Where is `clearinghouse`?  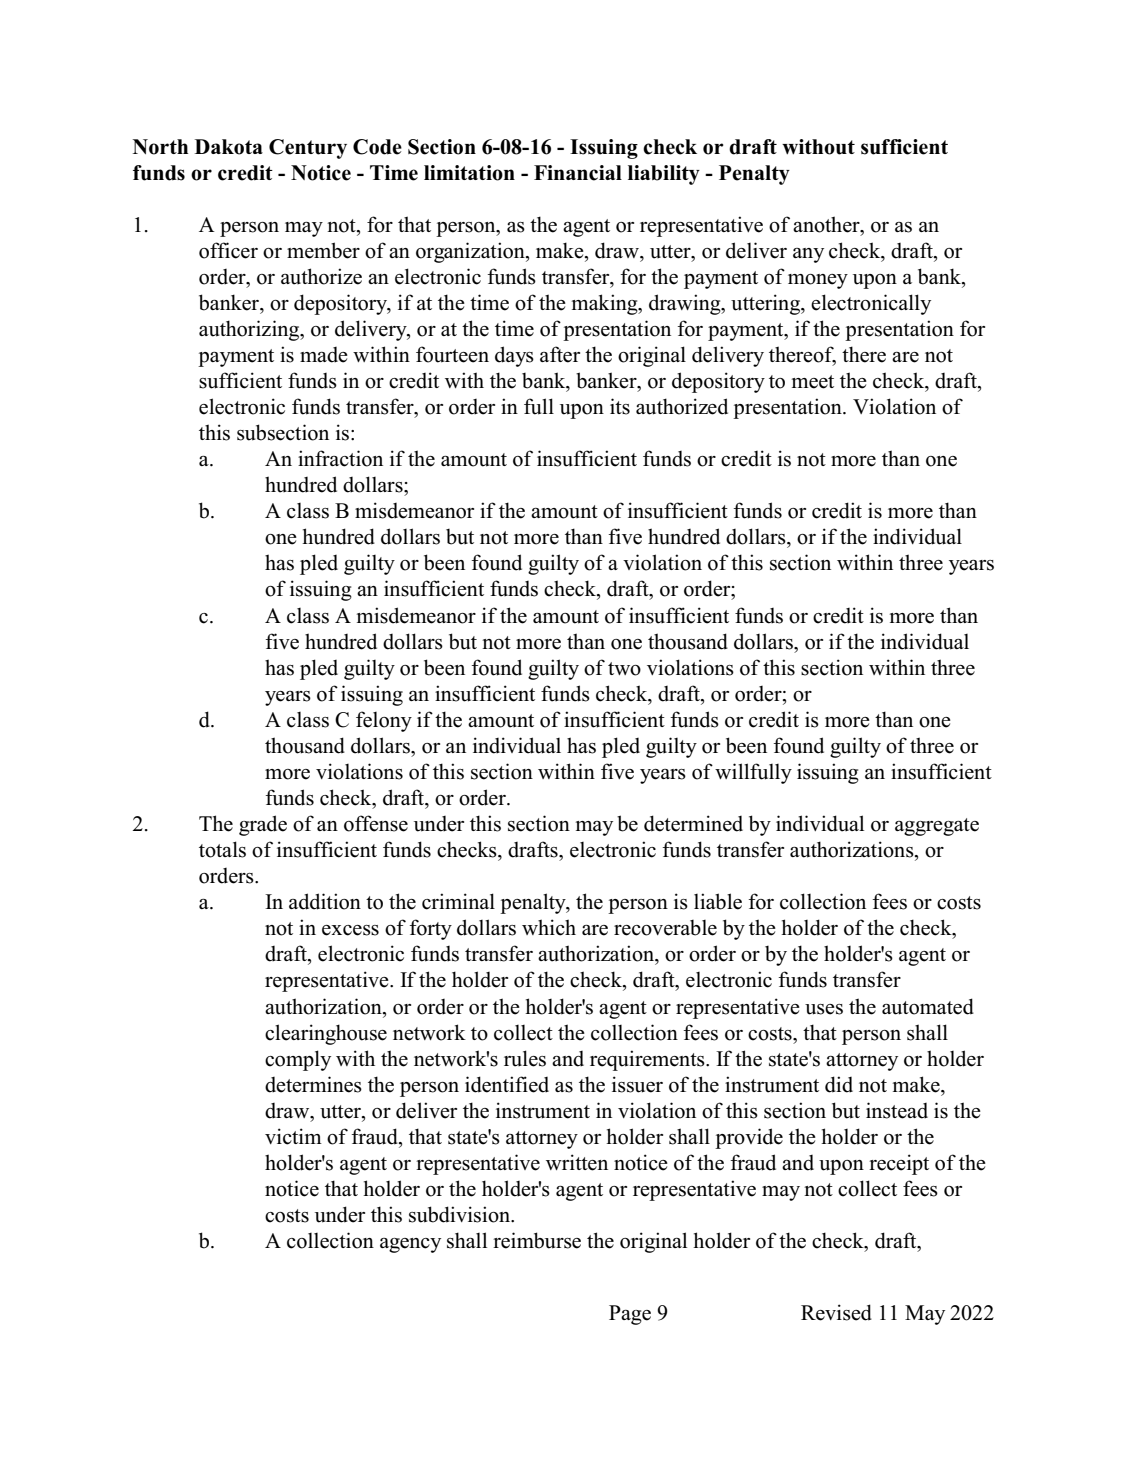 clearinghouse is located at coordinates (326, 1034).
